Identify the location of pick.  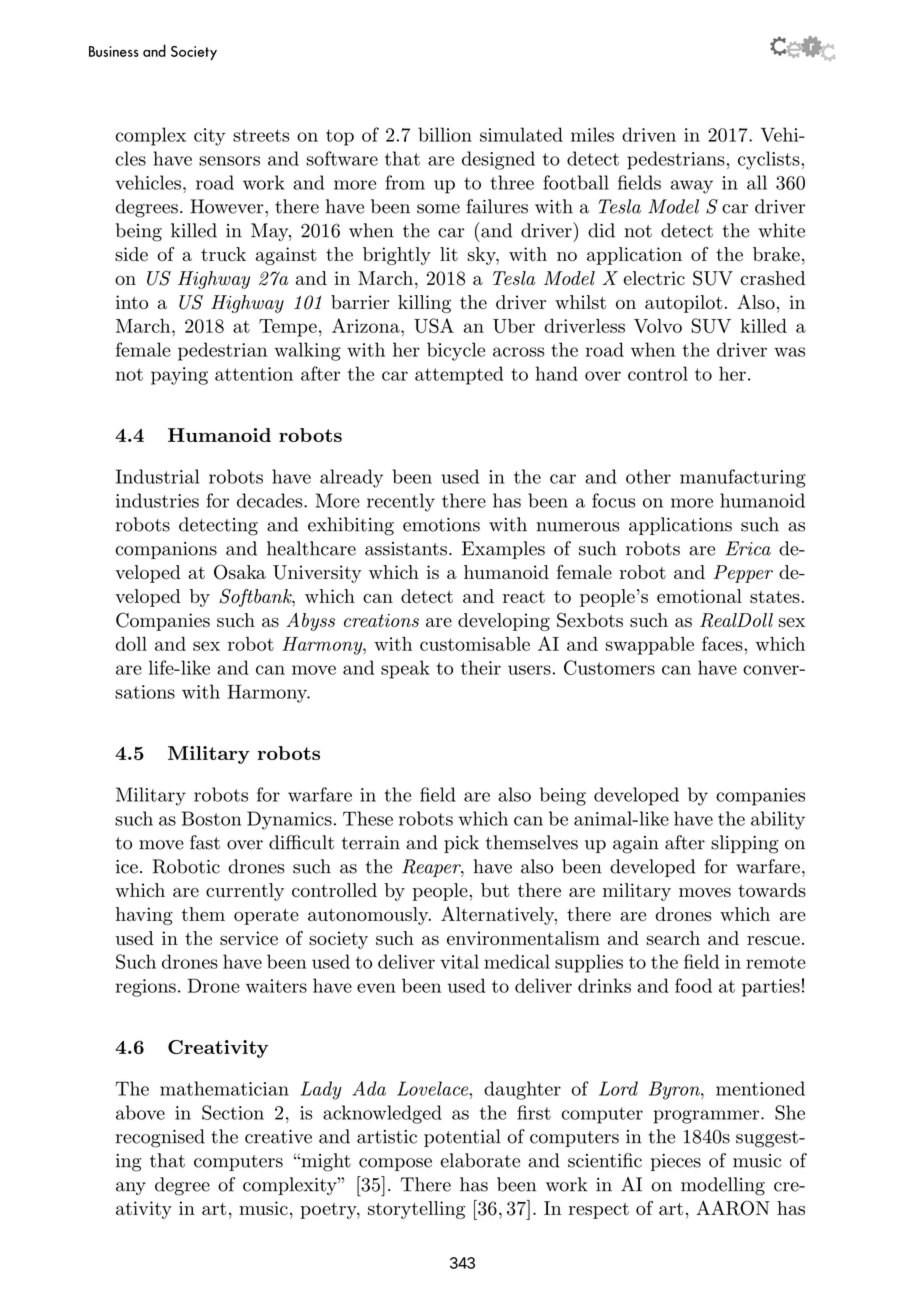
(461, 844).
